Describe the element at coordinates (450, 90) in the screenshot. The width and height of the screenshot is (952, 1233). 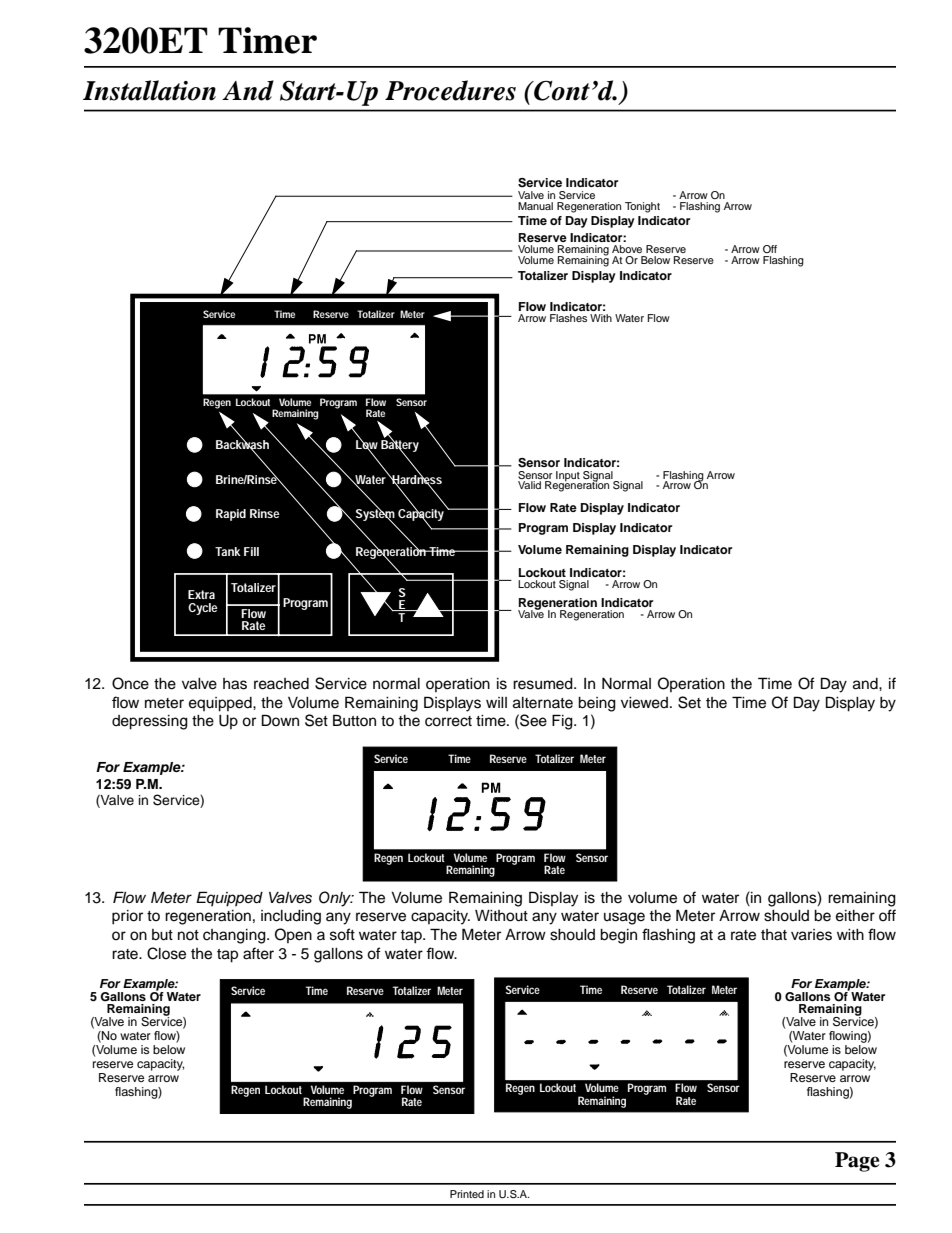
I see `Procedures` at that location.
